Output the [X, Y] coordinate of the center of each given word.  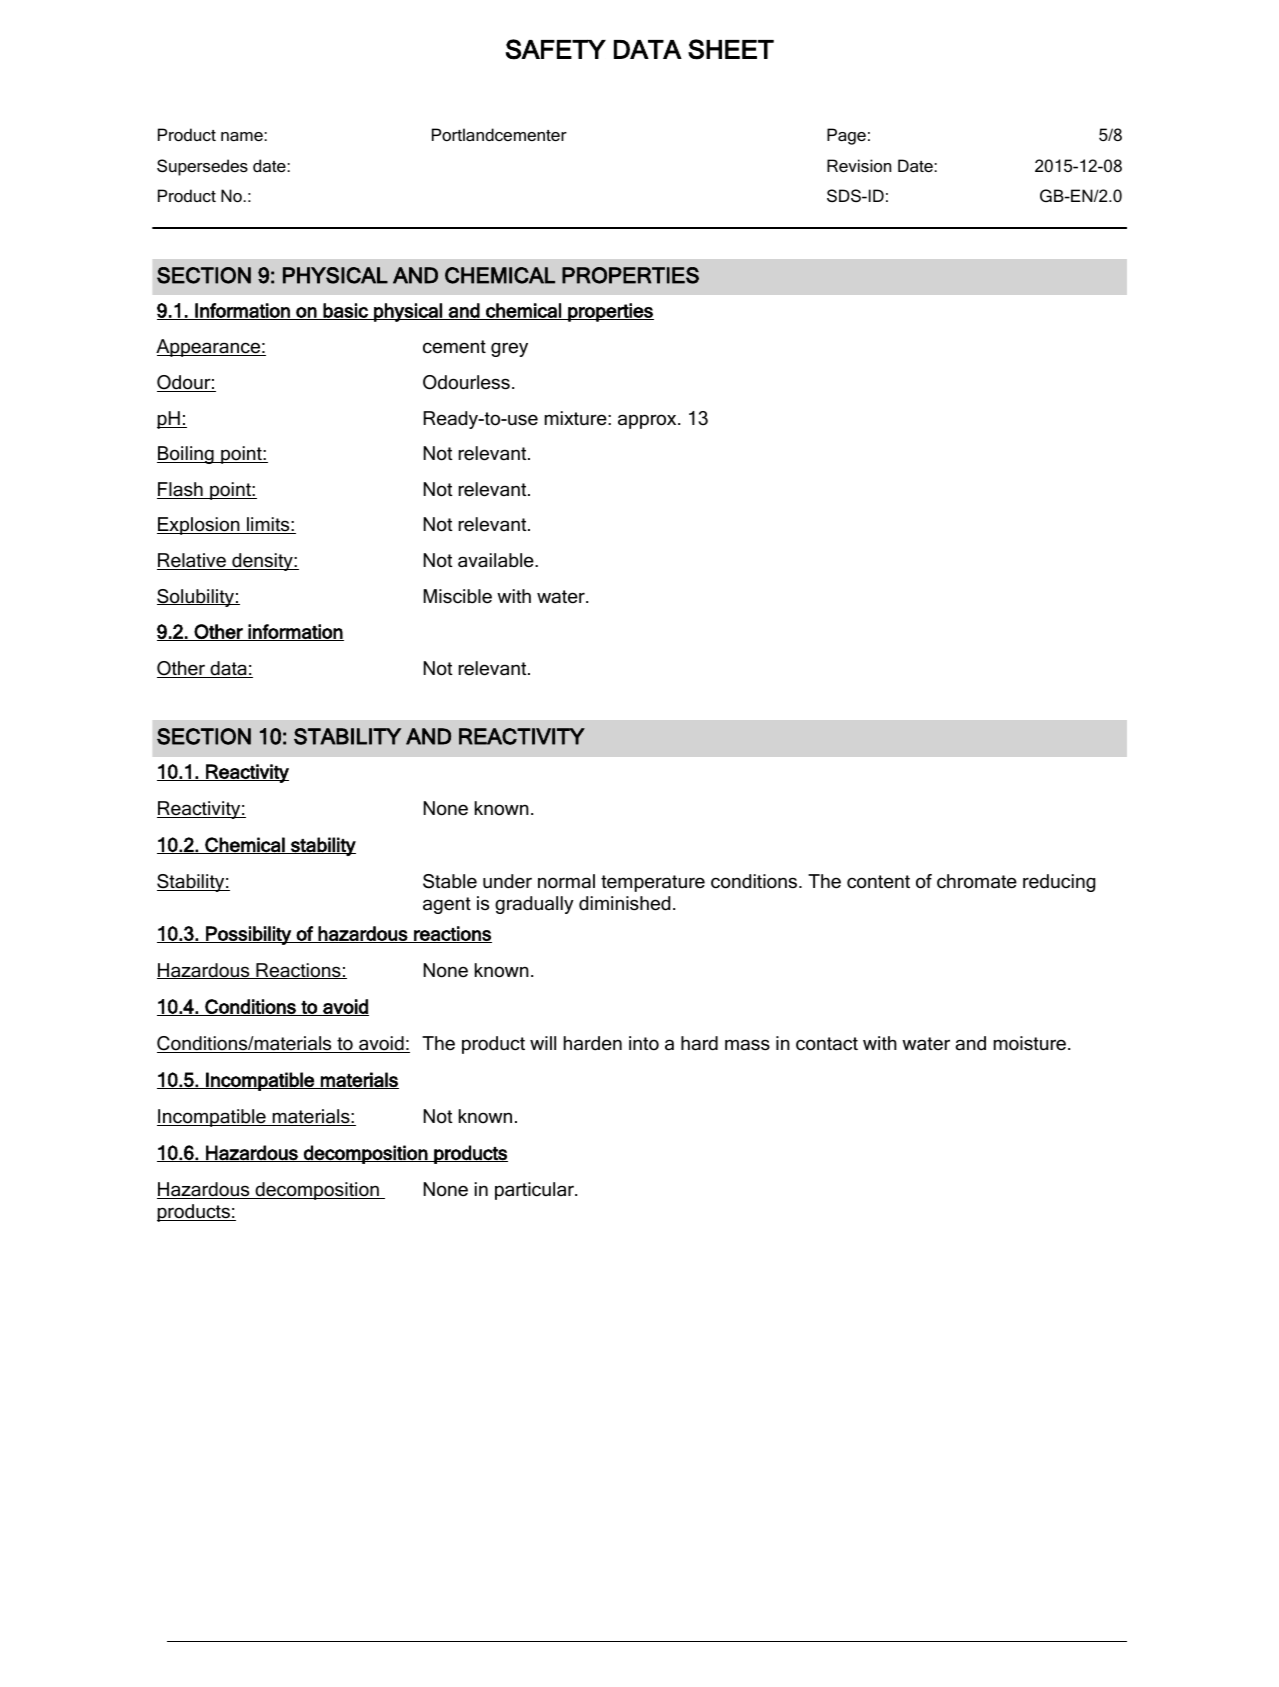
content [878, 882]
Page [846, 136]
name [243, 136]
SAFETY [556, 49]
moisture [1031, 1043]
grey [509, 349]
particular [535, 1191]
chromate [977, 881]
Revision [859, 165]
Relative [192, 561]
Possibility [248, 935]
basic [345, 311]
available [497, 560]
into [644, 1043]
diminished [624, 903]
